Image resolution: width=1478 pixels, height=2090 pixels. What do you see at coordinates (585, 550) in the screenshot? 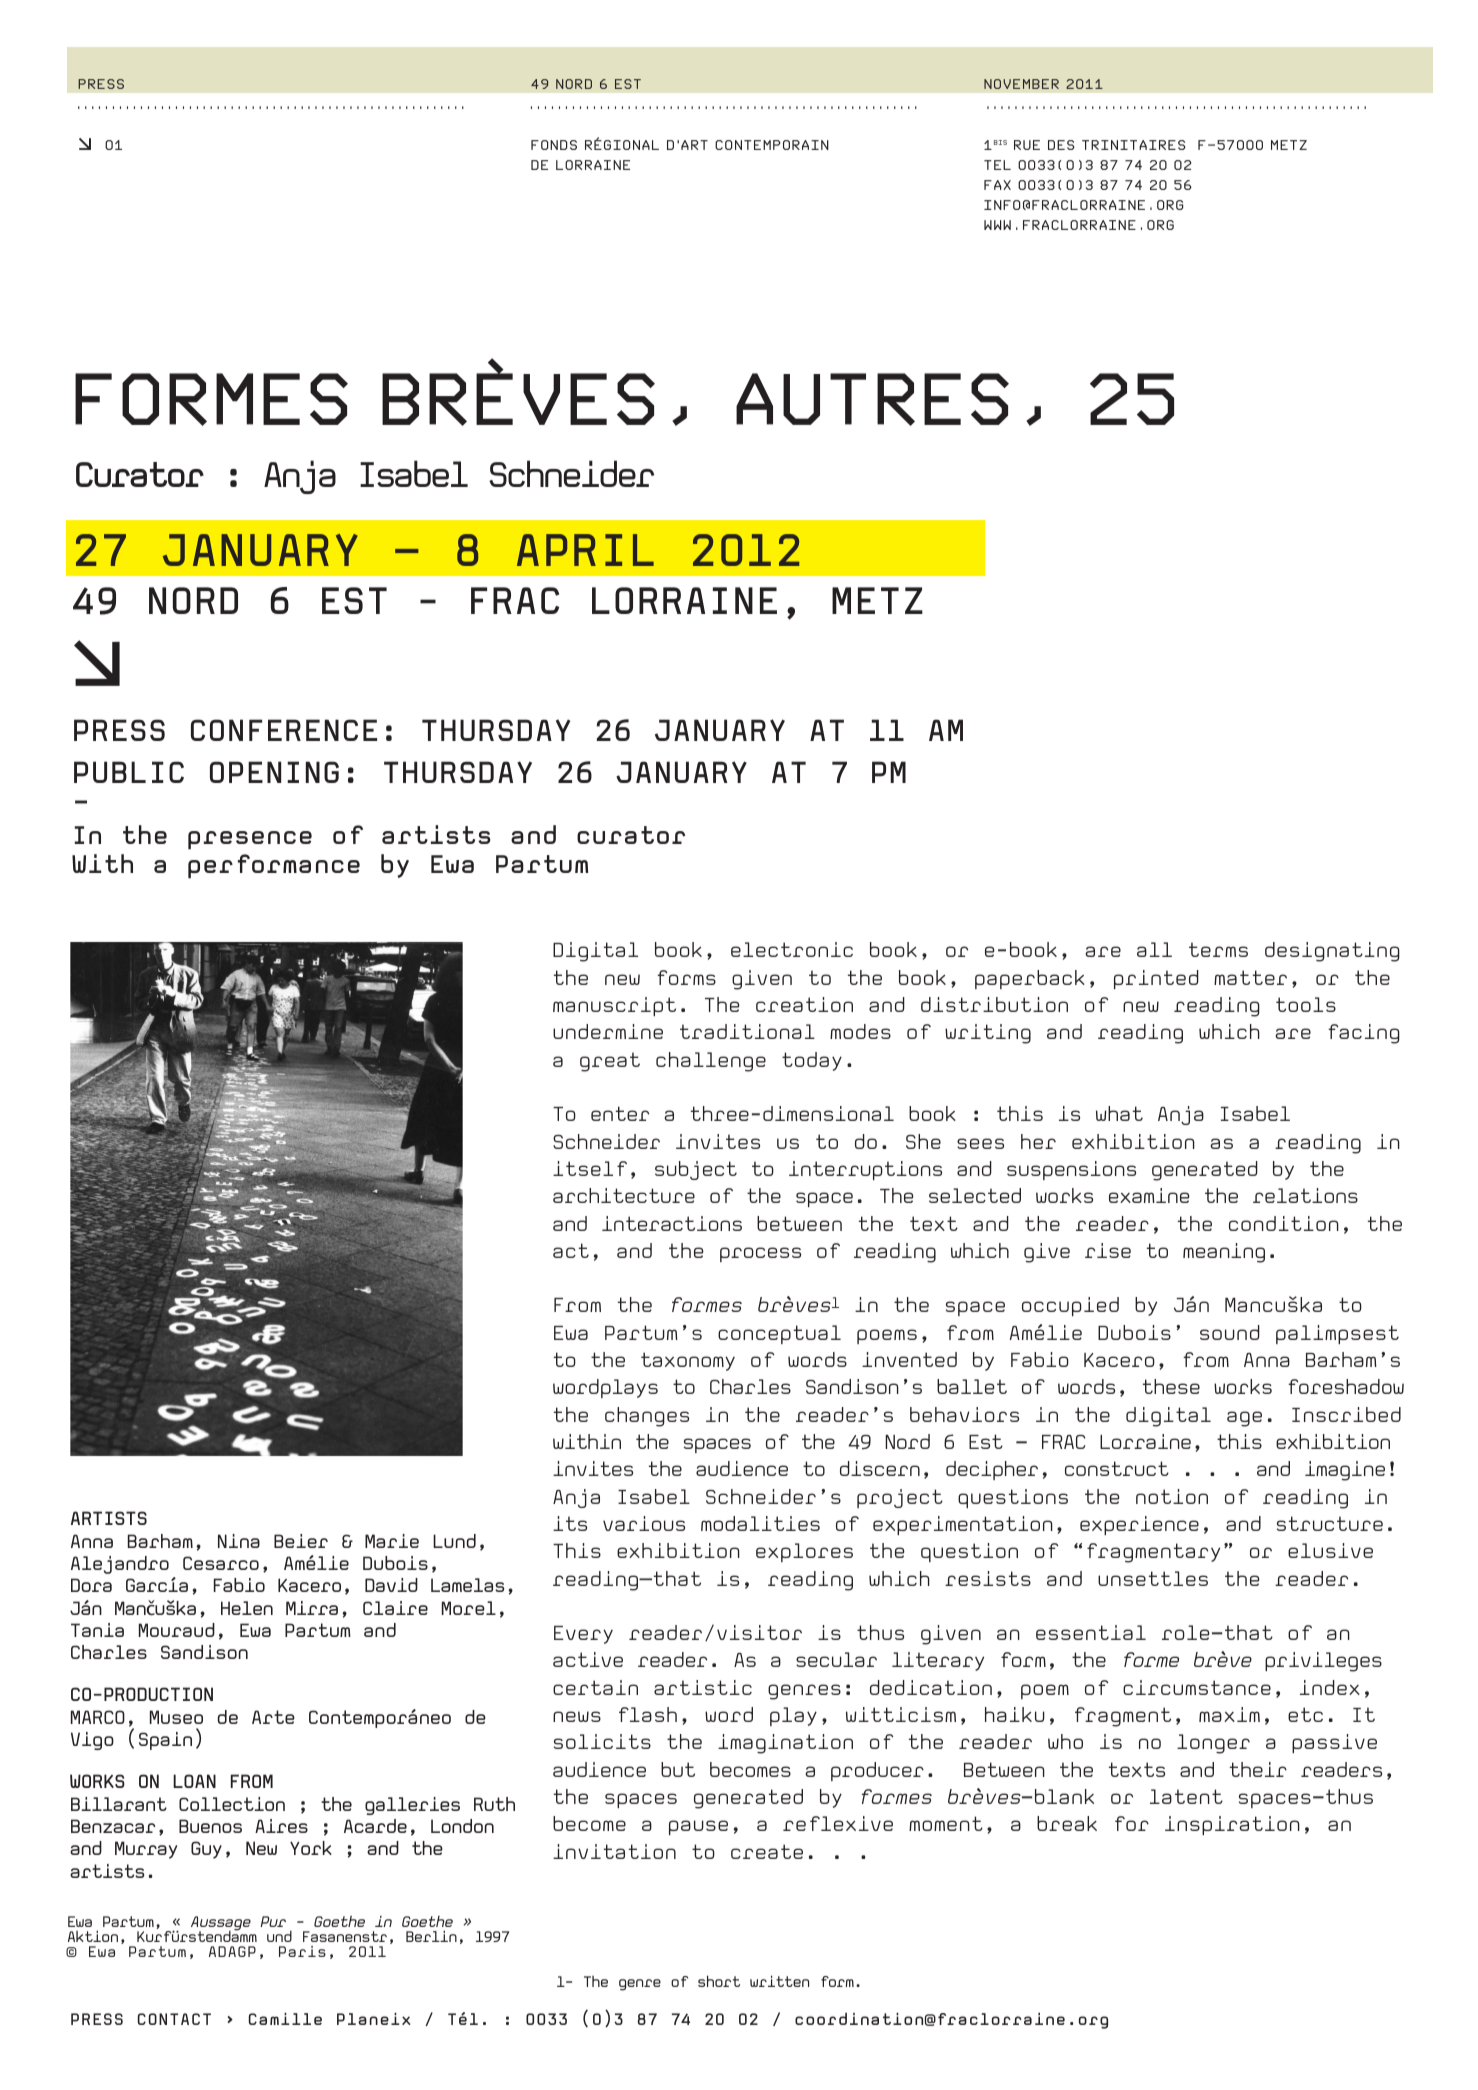
I see `APRIL` at bounding box center [585, 550].
